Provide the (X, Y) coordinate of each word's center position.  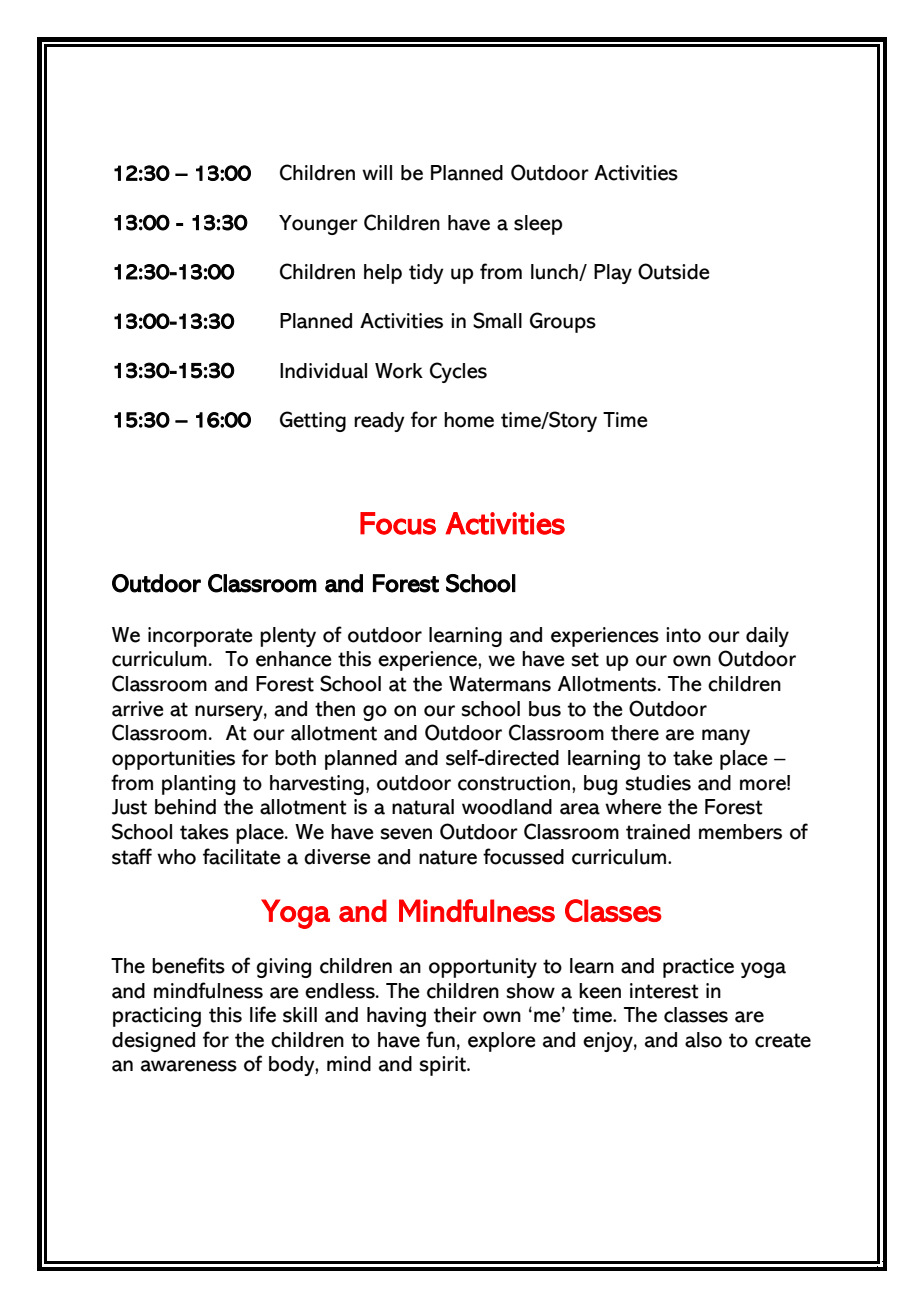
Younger (318, 225)
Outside (674, 271)
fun (440, 1039)
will (377, 172)
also (703, 1040)
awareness (189, 1066)
